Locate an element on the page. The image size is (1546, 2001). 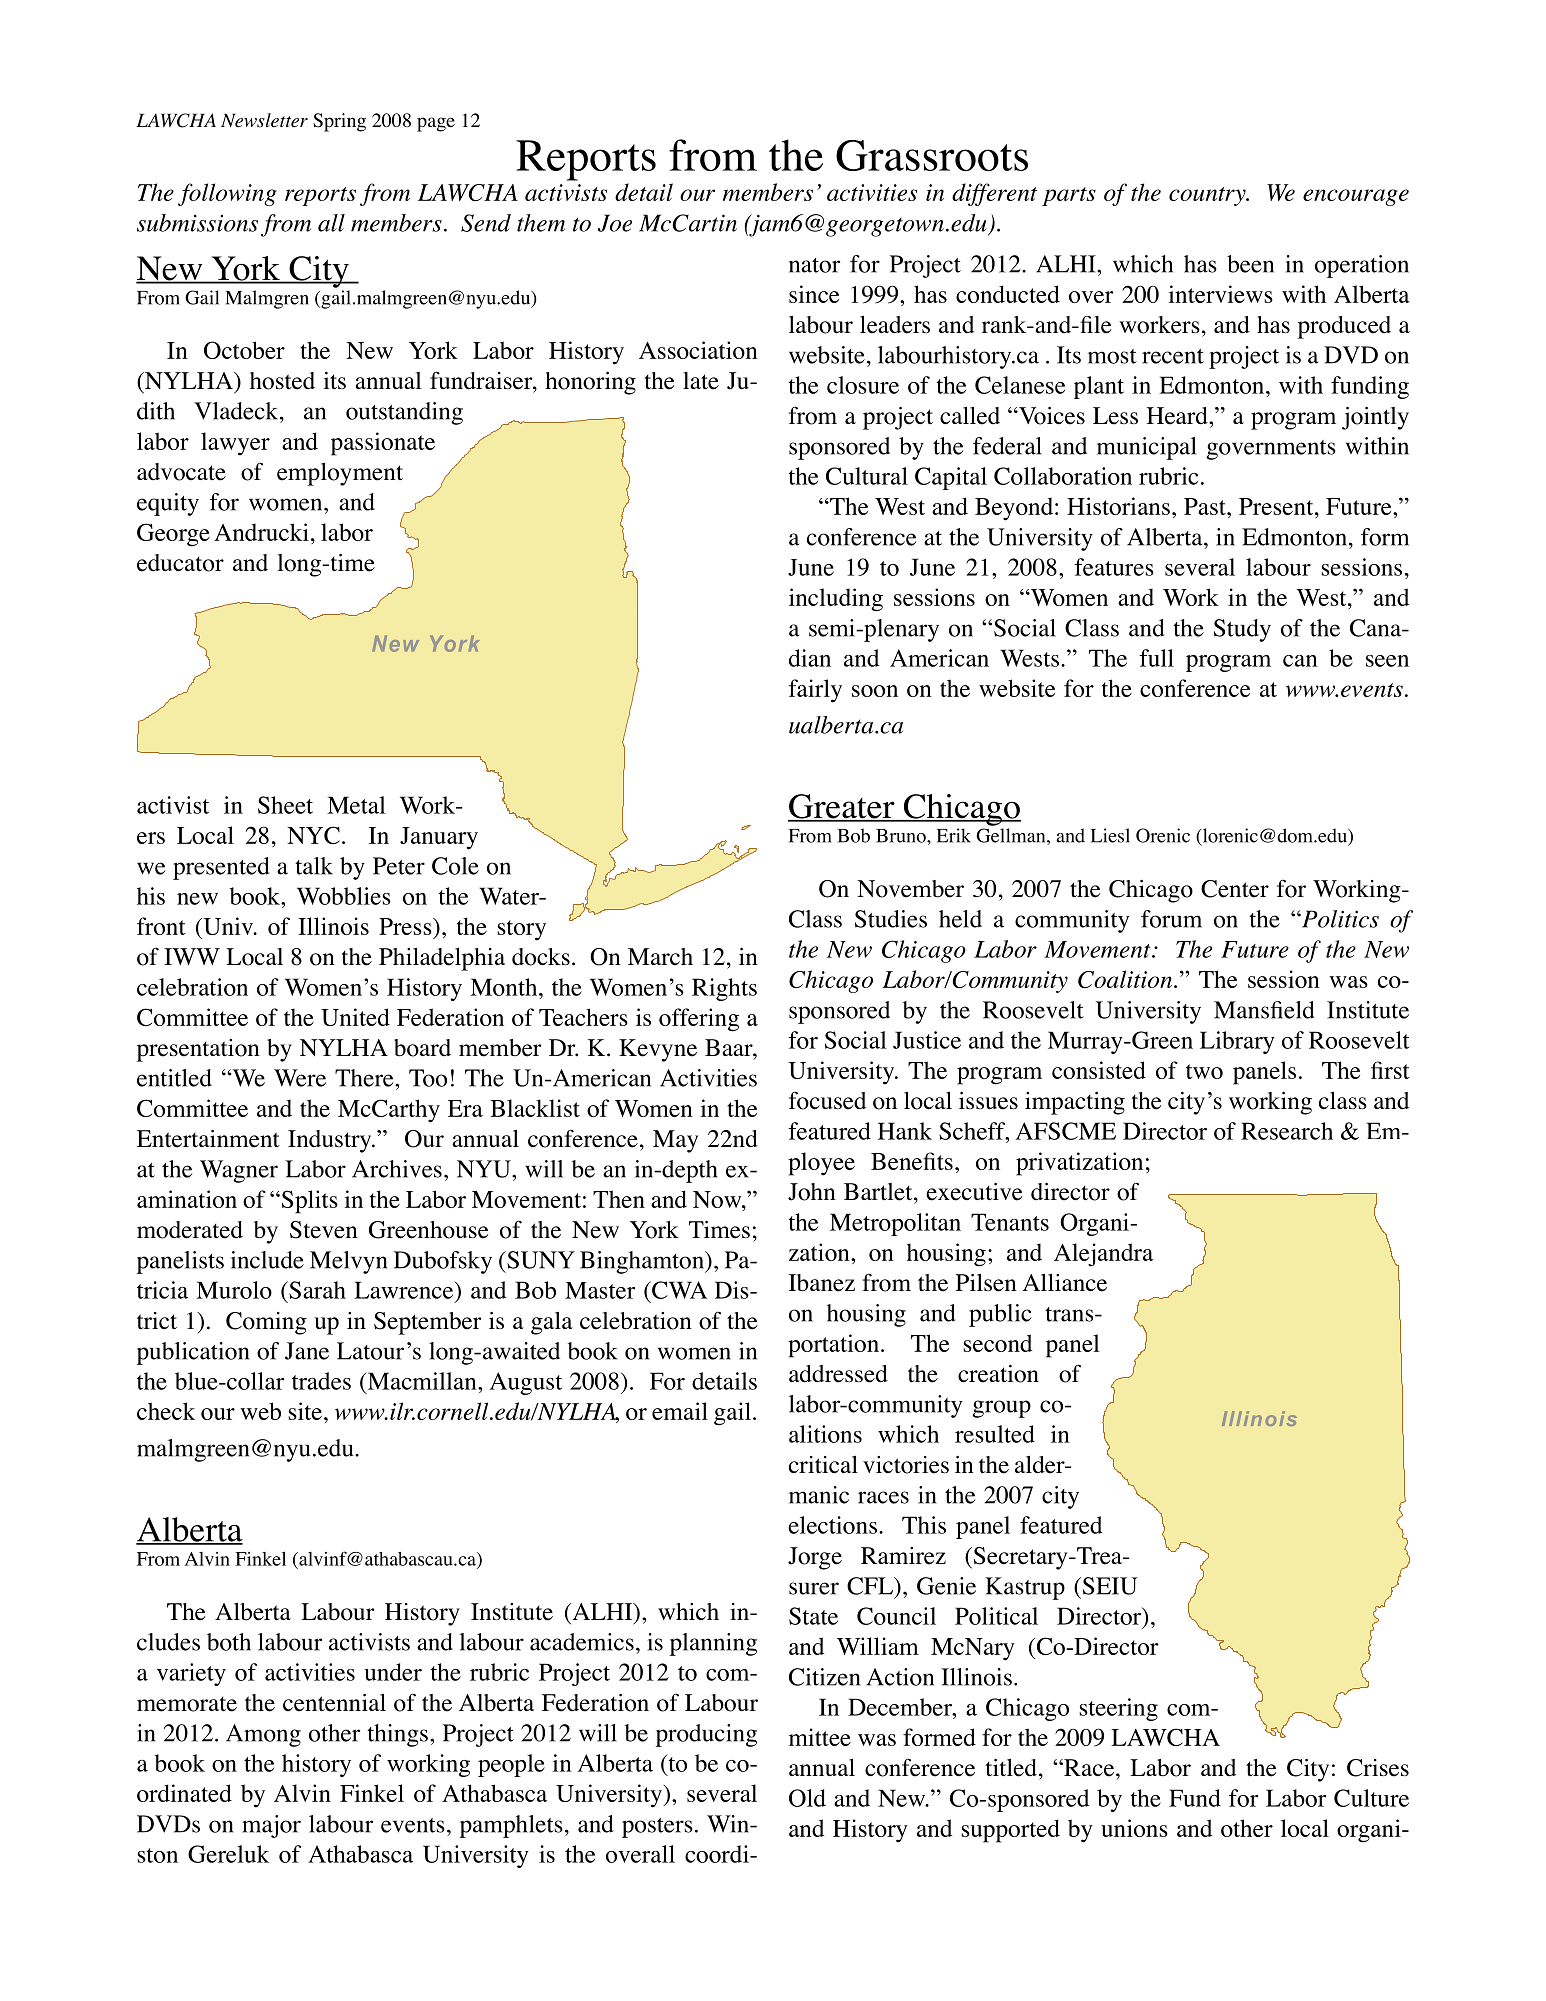
country is located at coordinates (1208, 196).
